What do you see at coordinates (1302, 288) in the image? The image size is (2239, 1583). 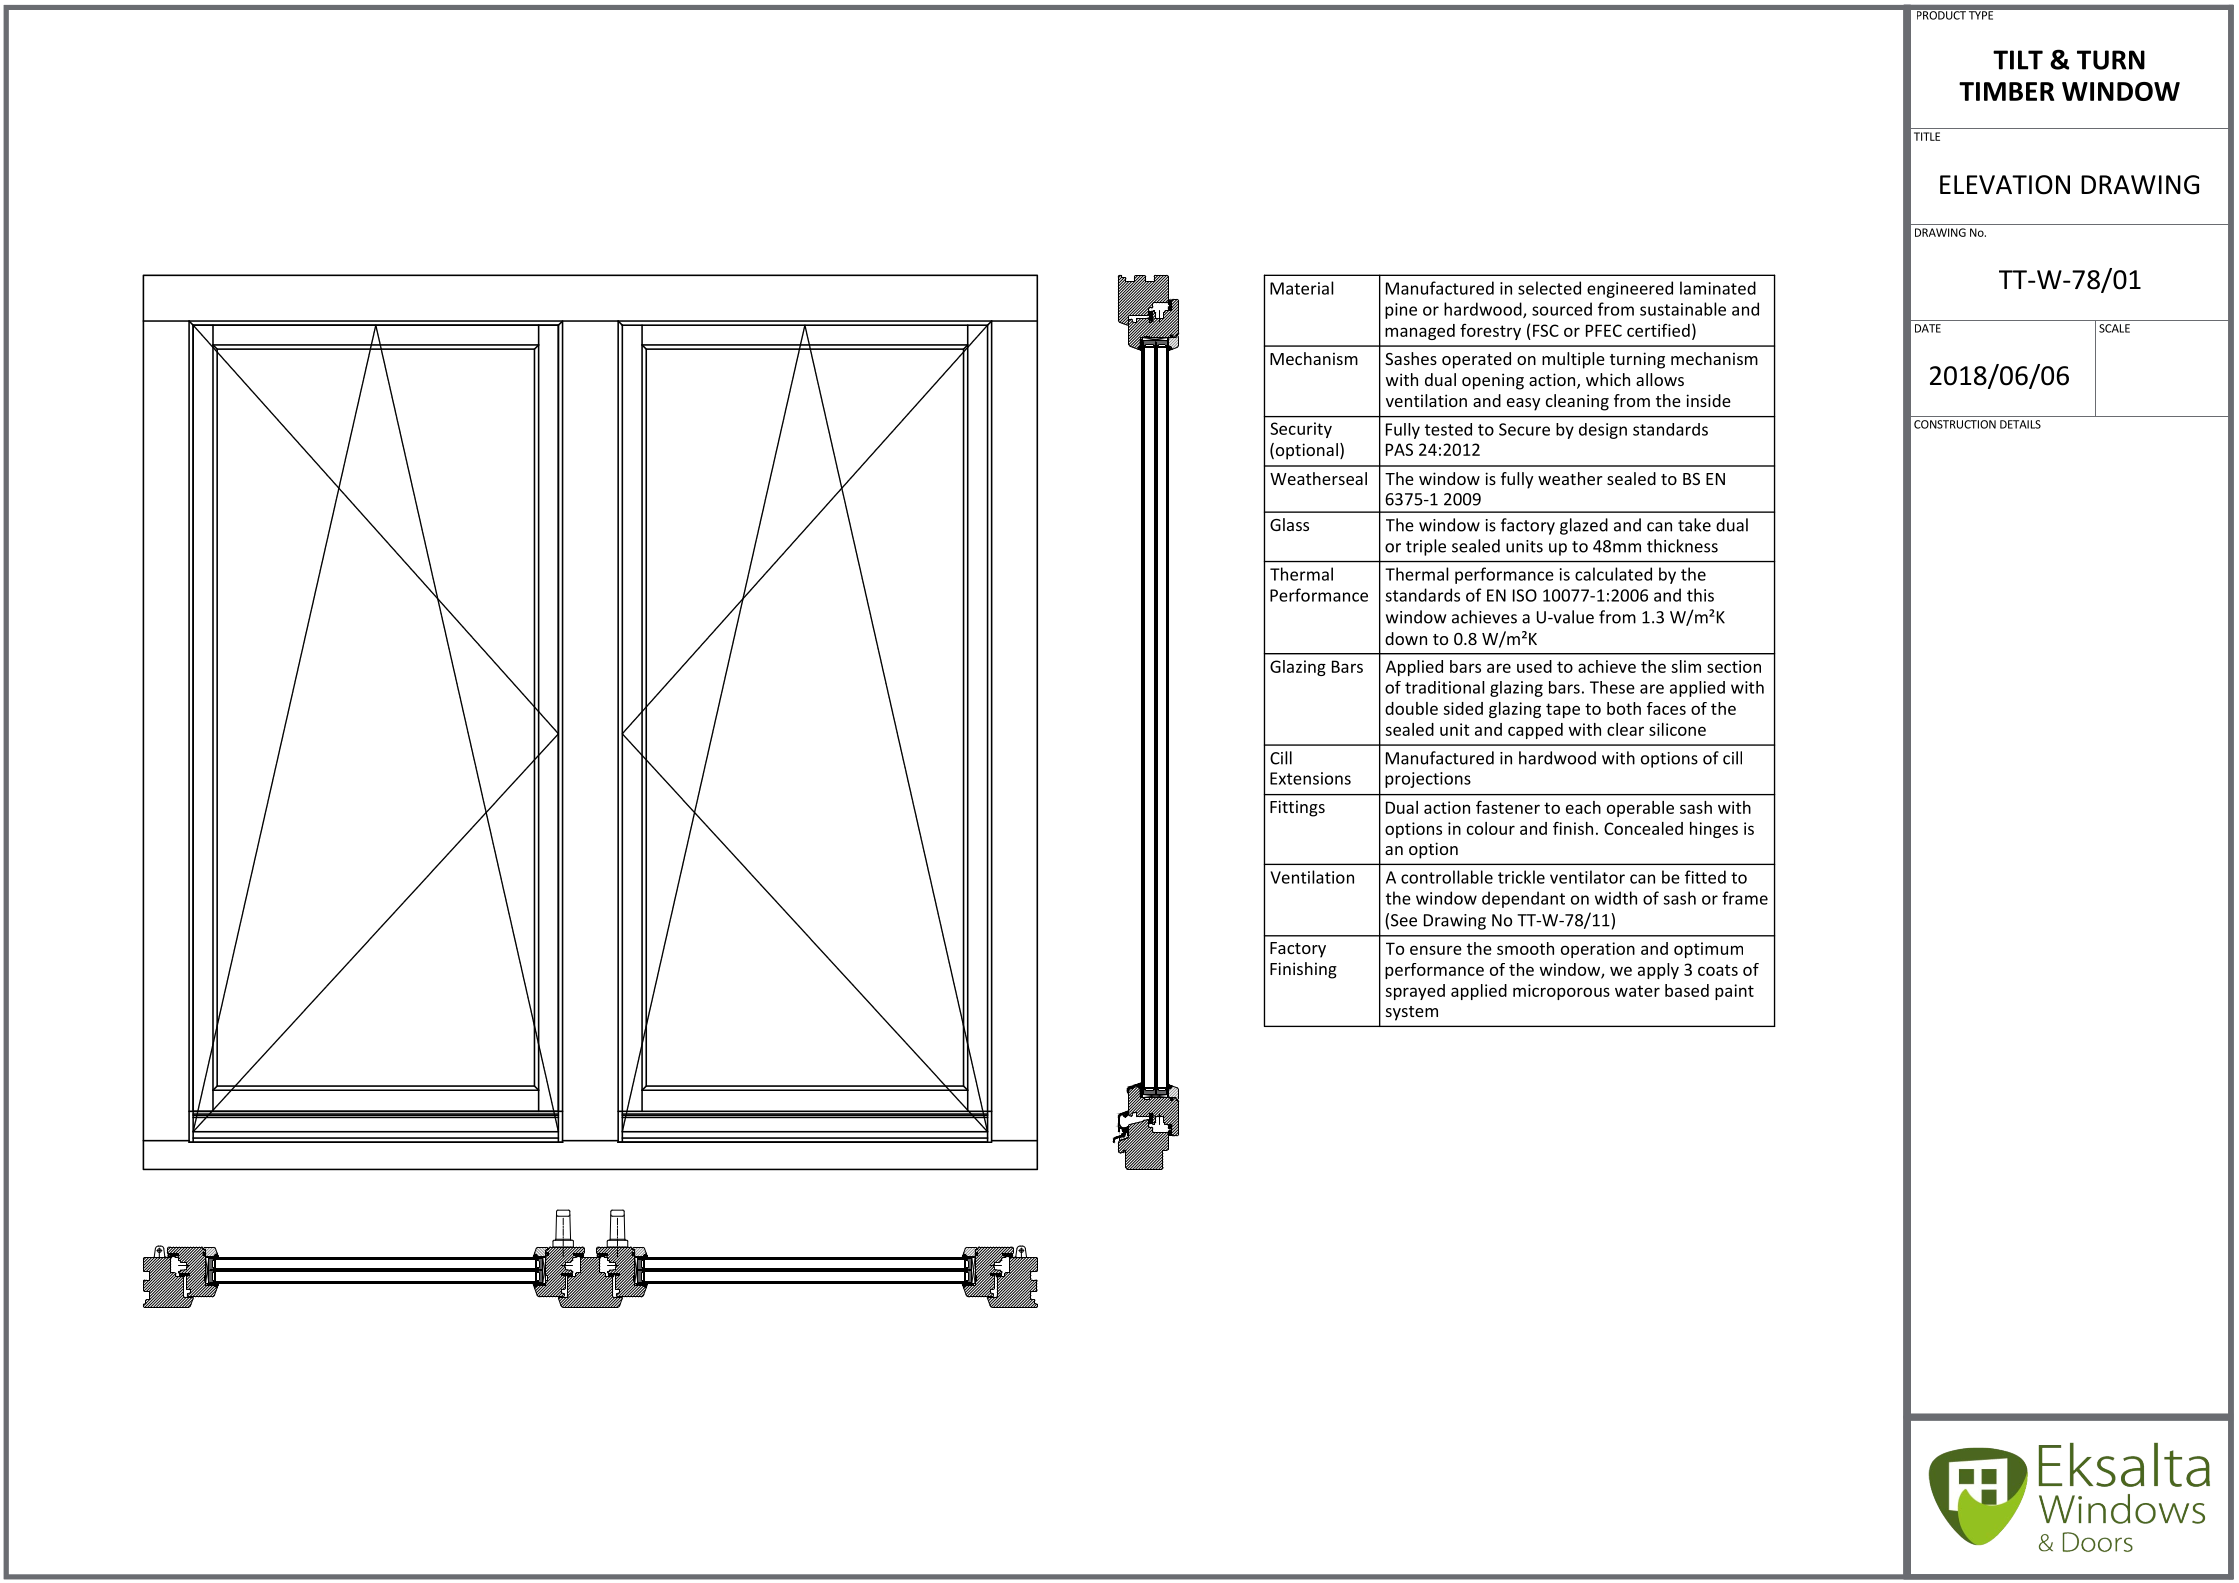 I see `Material` at bounding box center [1302, 288].
